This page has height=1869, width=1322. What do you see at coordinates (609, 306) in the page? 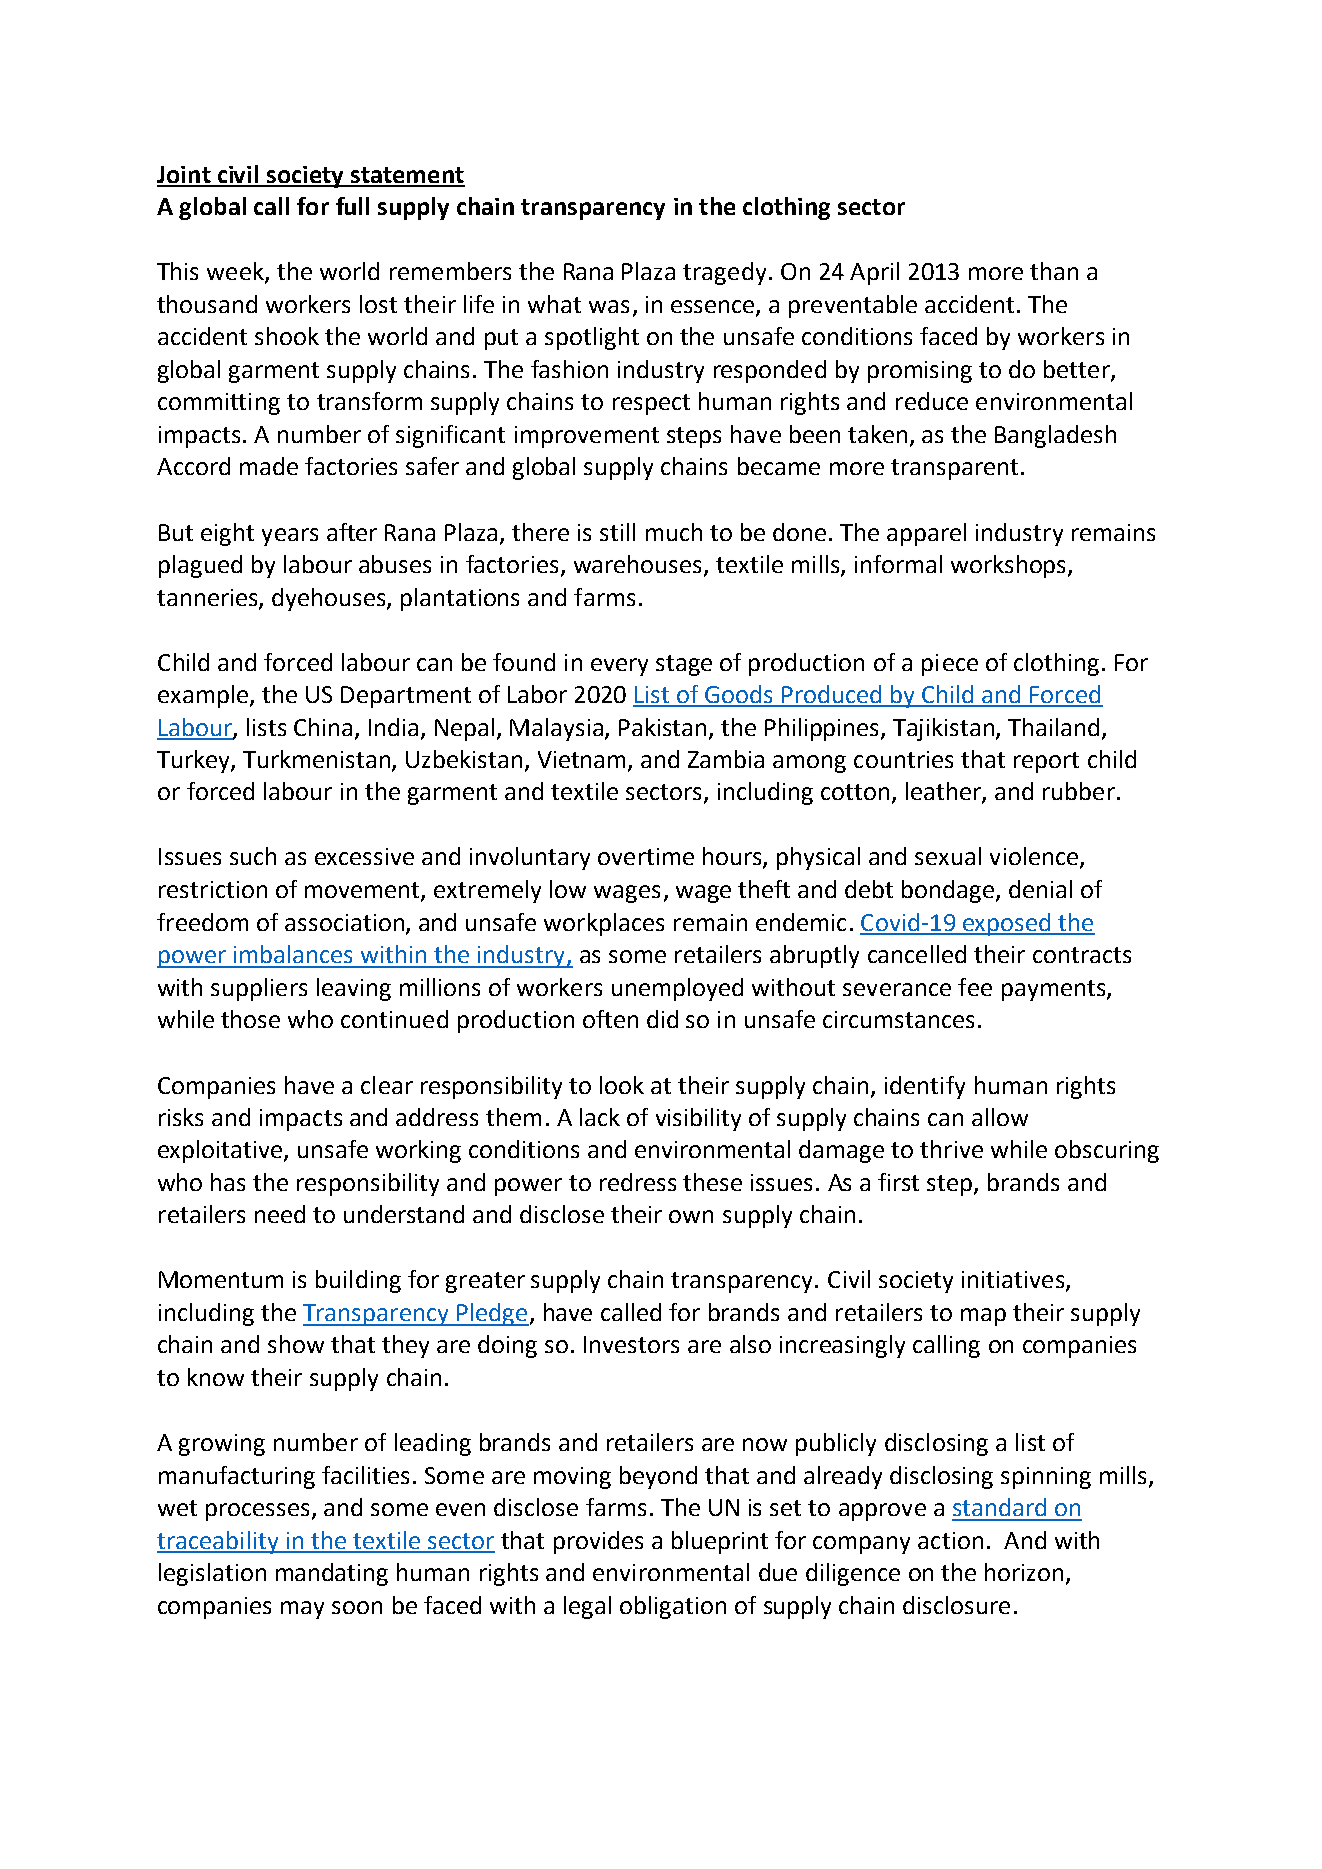
I see `was` at bounding box center [609, 306].
